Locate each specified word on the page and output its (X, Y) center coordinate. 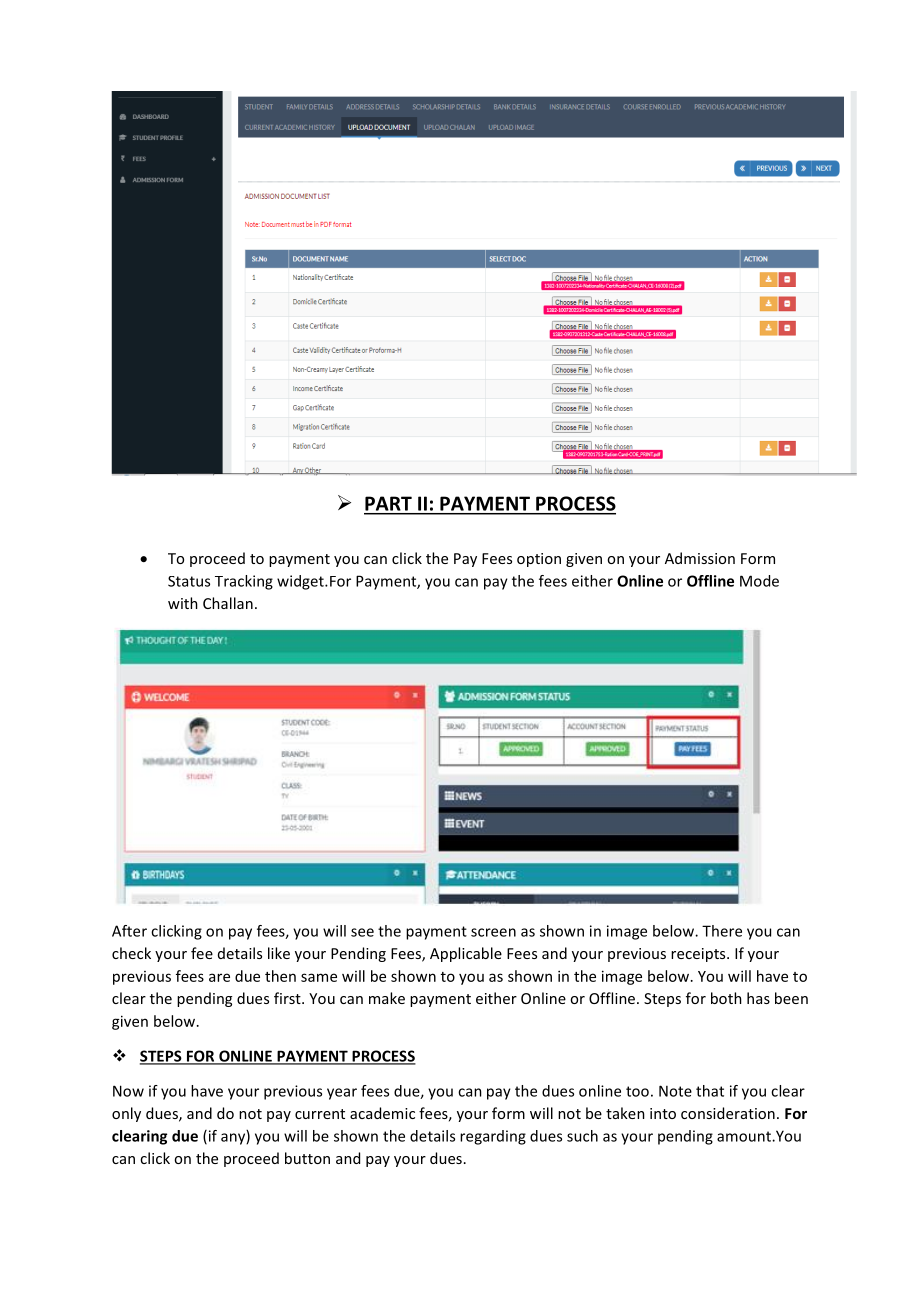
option (539, 560)
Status (189, 581)
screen (493, 932)
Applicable (466, 954)
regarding (493, 1137)
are (219, 977)
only (126, 1114)
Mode (759, 581)
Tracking (244, 582)
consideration (728, 1113)
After (129, 931)
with (183, 603)
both (726, 998)
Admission (700, 558)
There (722, 931)
